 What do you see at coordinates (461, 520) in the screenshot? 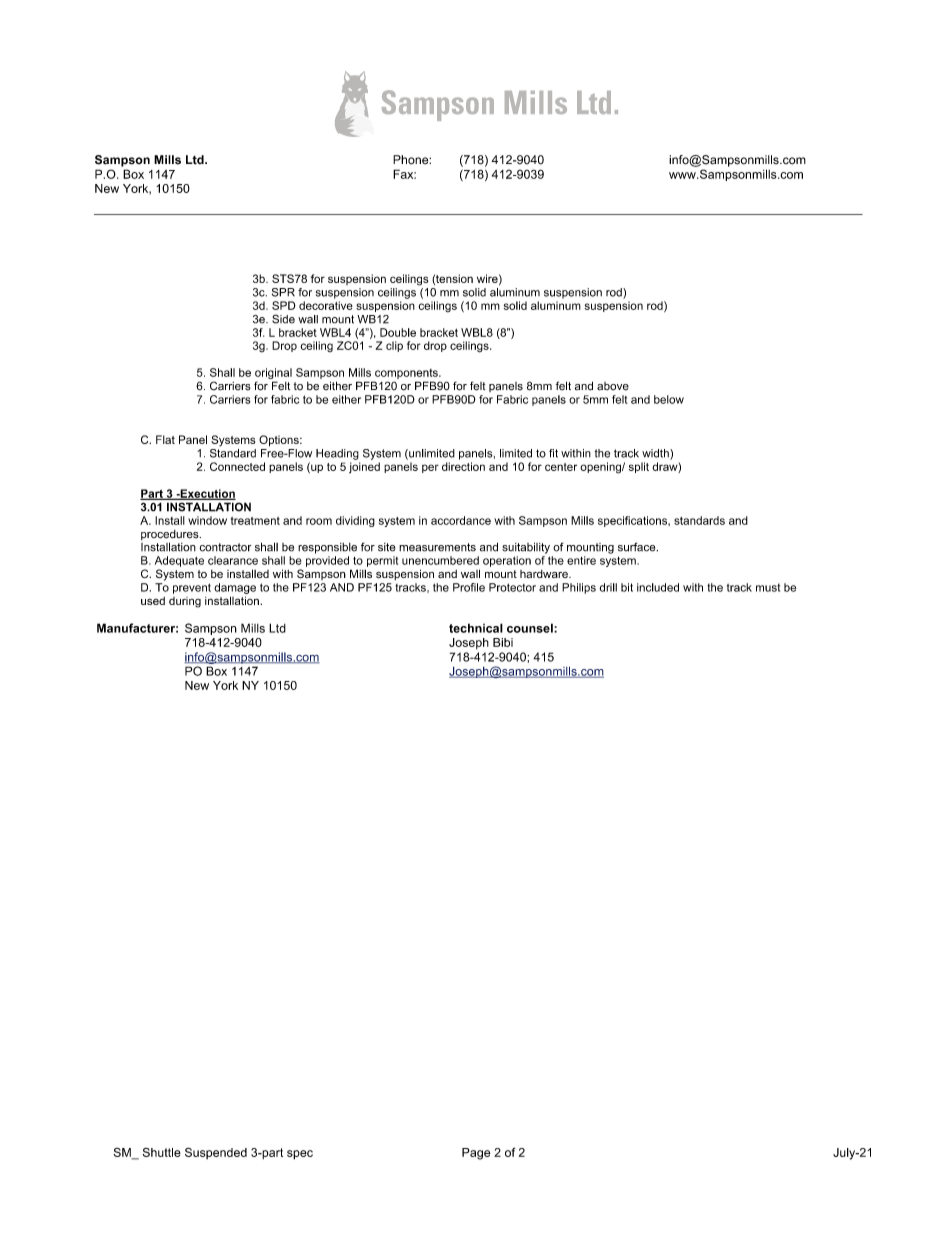
I see `accordance` at bounding box center [461, 520].
